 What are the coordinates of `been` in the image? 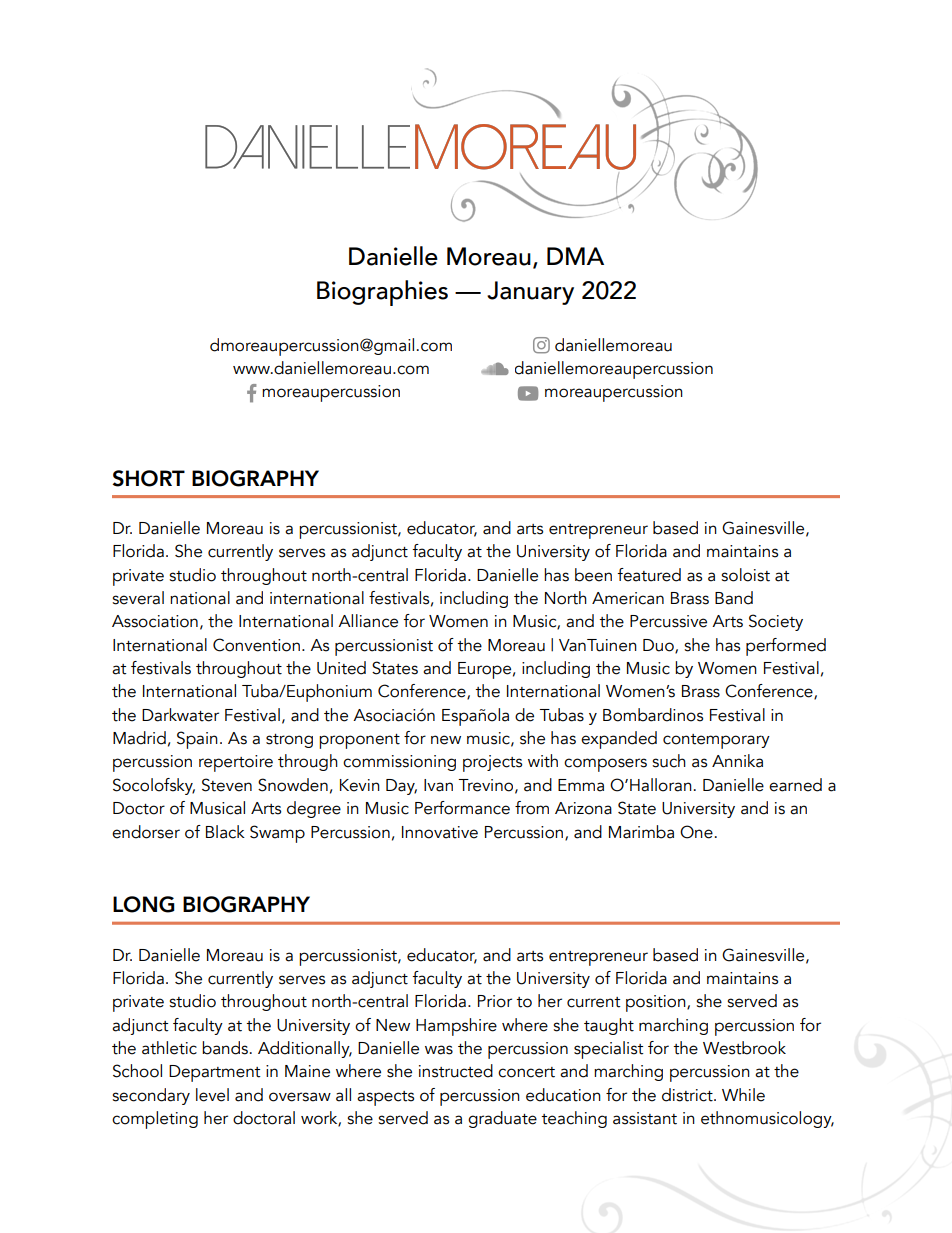 It's located at (593, 575).
